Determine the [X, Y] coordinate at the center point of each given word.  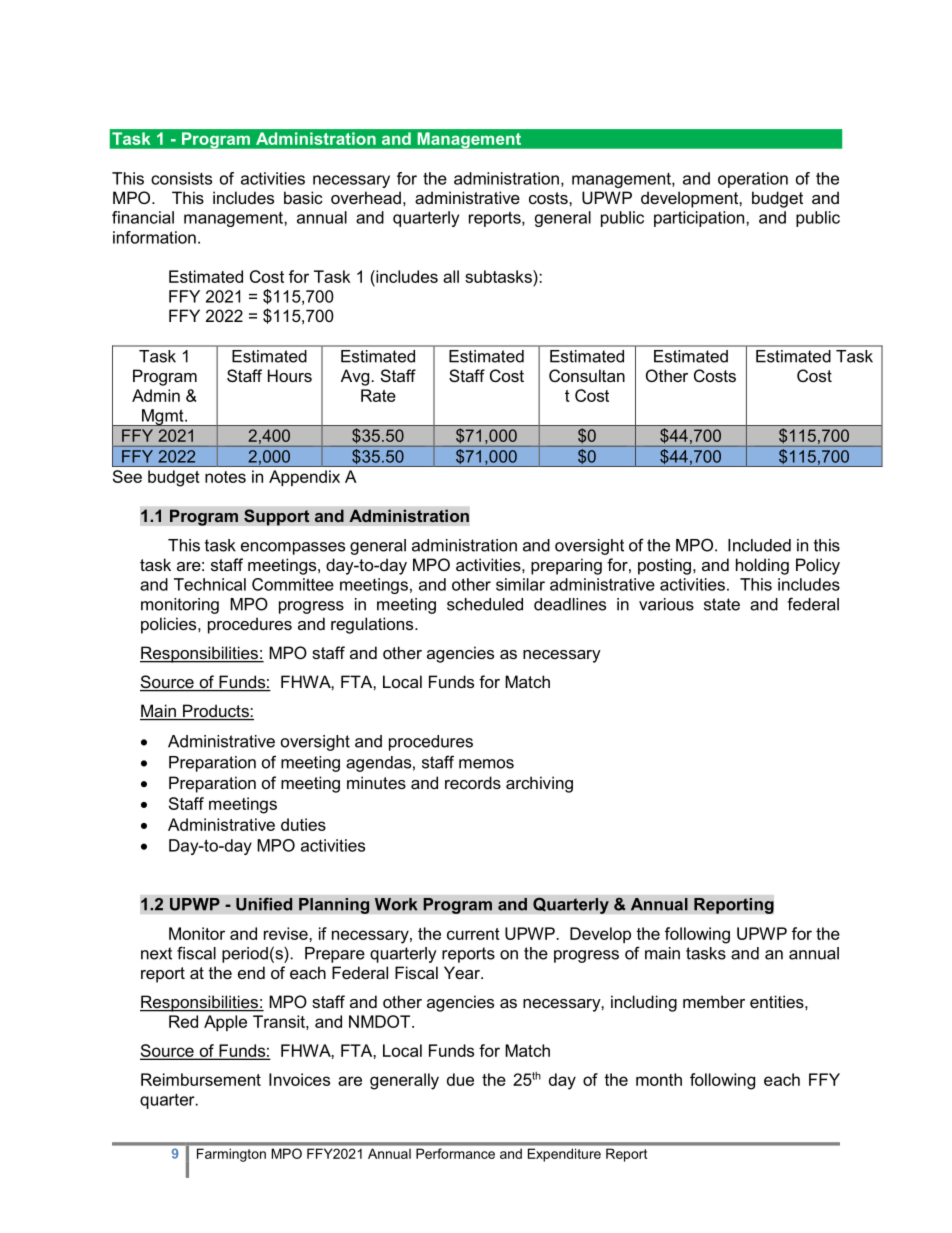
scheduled [485, 604]
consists [181, 178]
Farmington [231, 1155]
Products [216, 712]
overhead [366, 197]
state [722, 604]
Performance [455, 1153]
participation [699, 219]
